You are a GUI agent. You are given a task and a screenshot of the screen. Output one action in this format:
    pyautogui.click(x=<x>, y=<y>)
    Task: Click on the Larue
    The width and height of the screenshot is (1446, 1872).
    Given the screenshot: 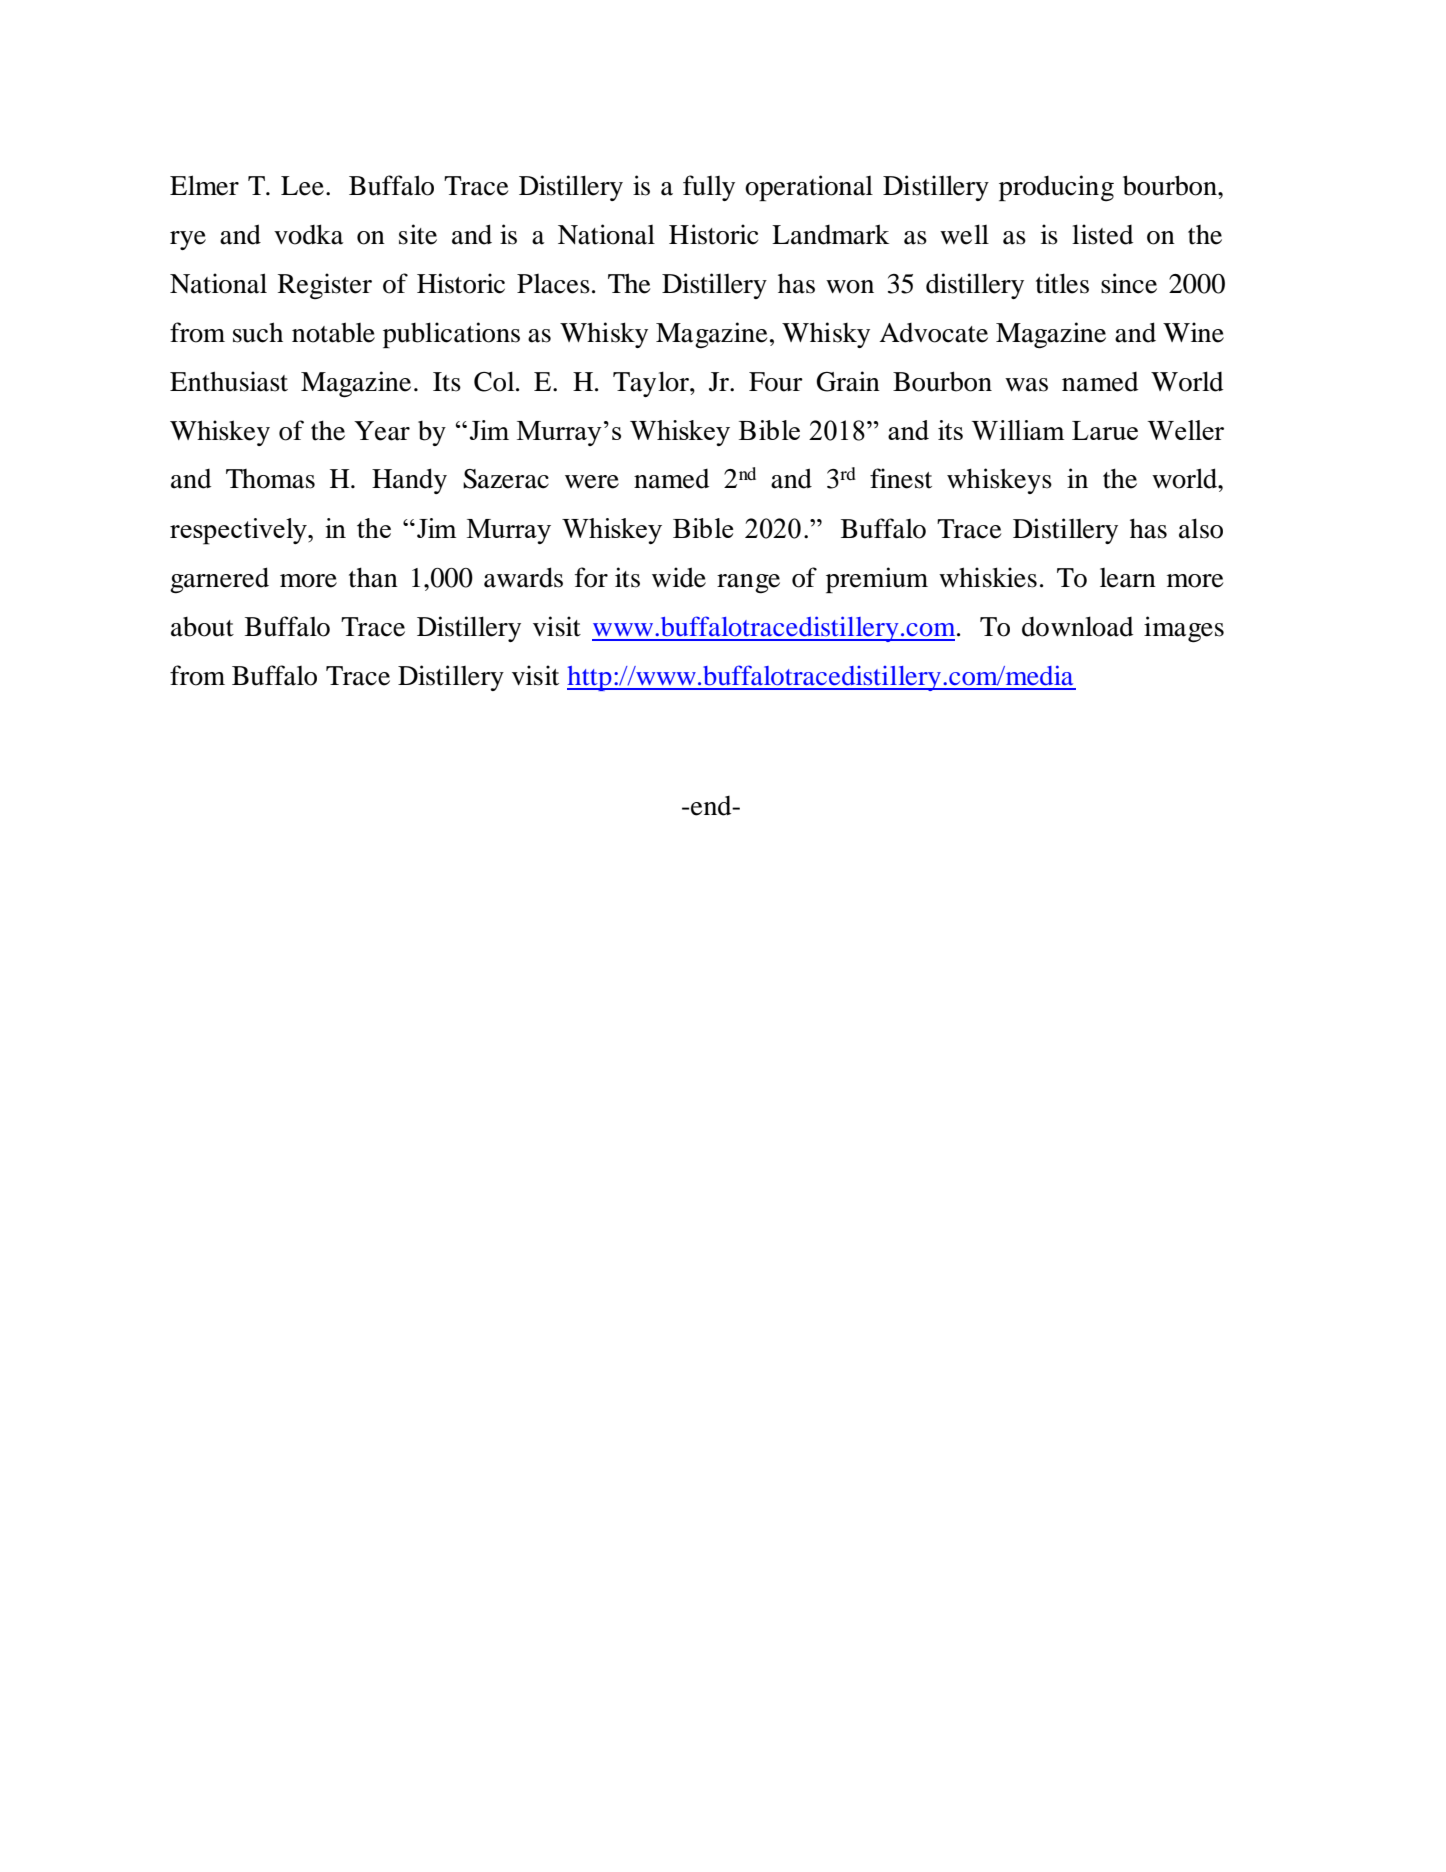 What is the action you would take?
    pyautogui.click(x=1105, y=430)
